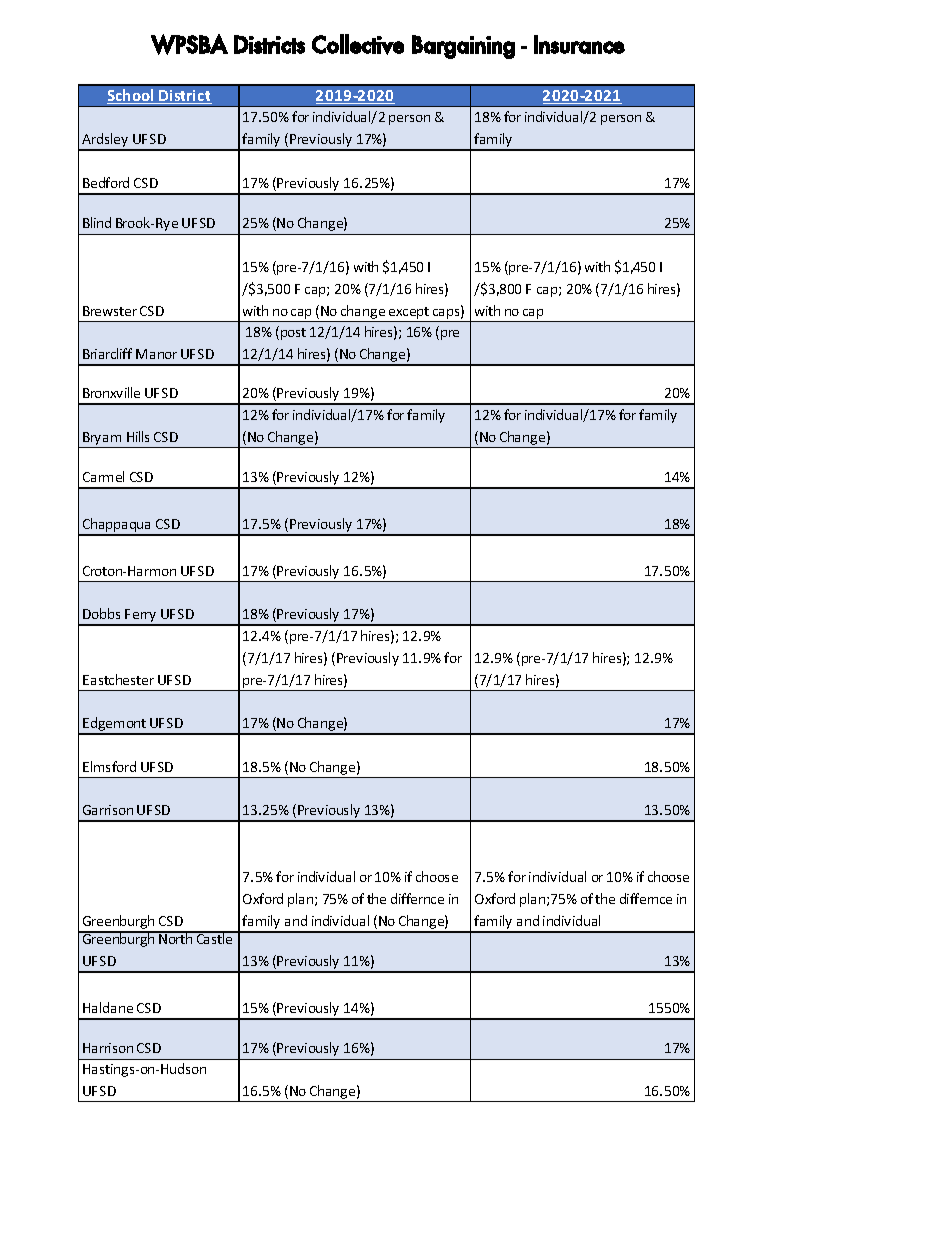 This screenshot has height=1233, width=952. Describe the element at coordinates (358, 44) in the screenshot. I see `Collective` at that location.
